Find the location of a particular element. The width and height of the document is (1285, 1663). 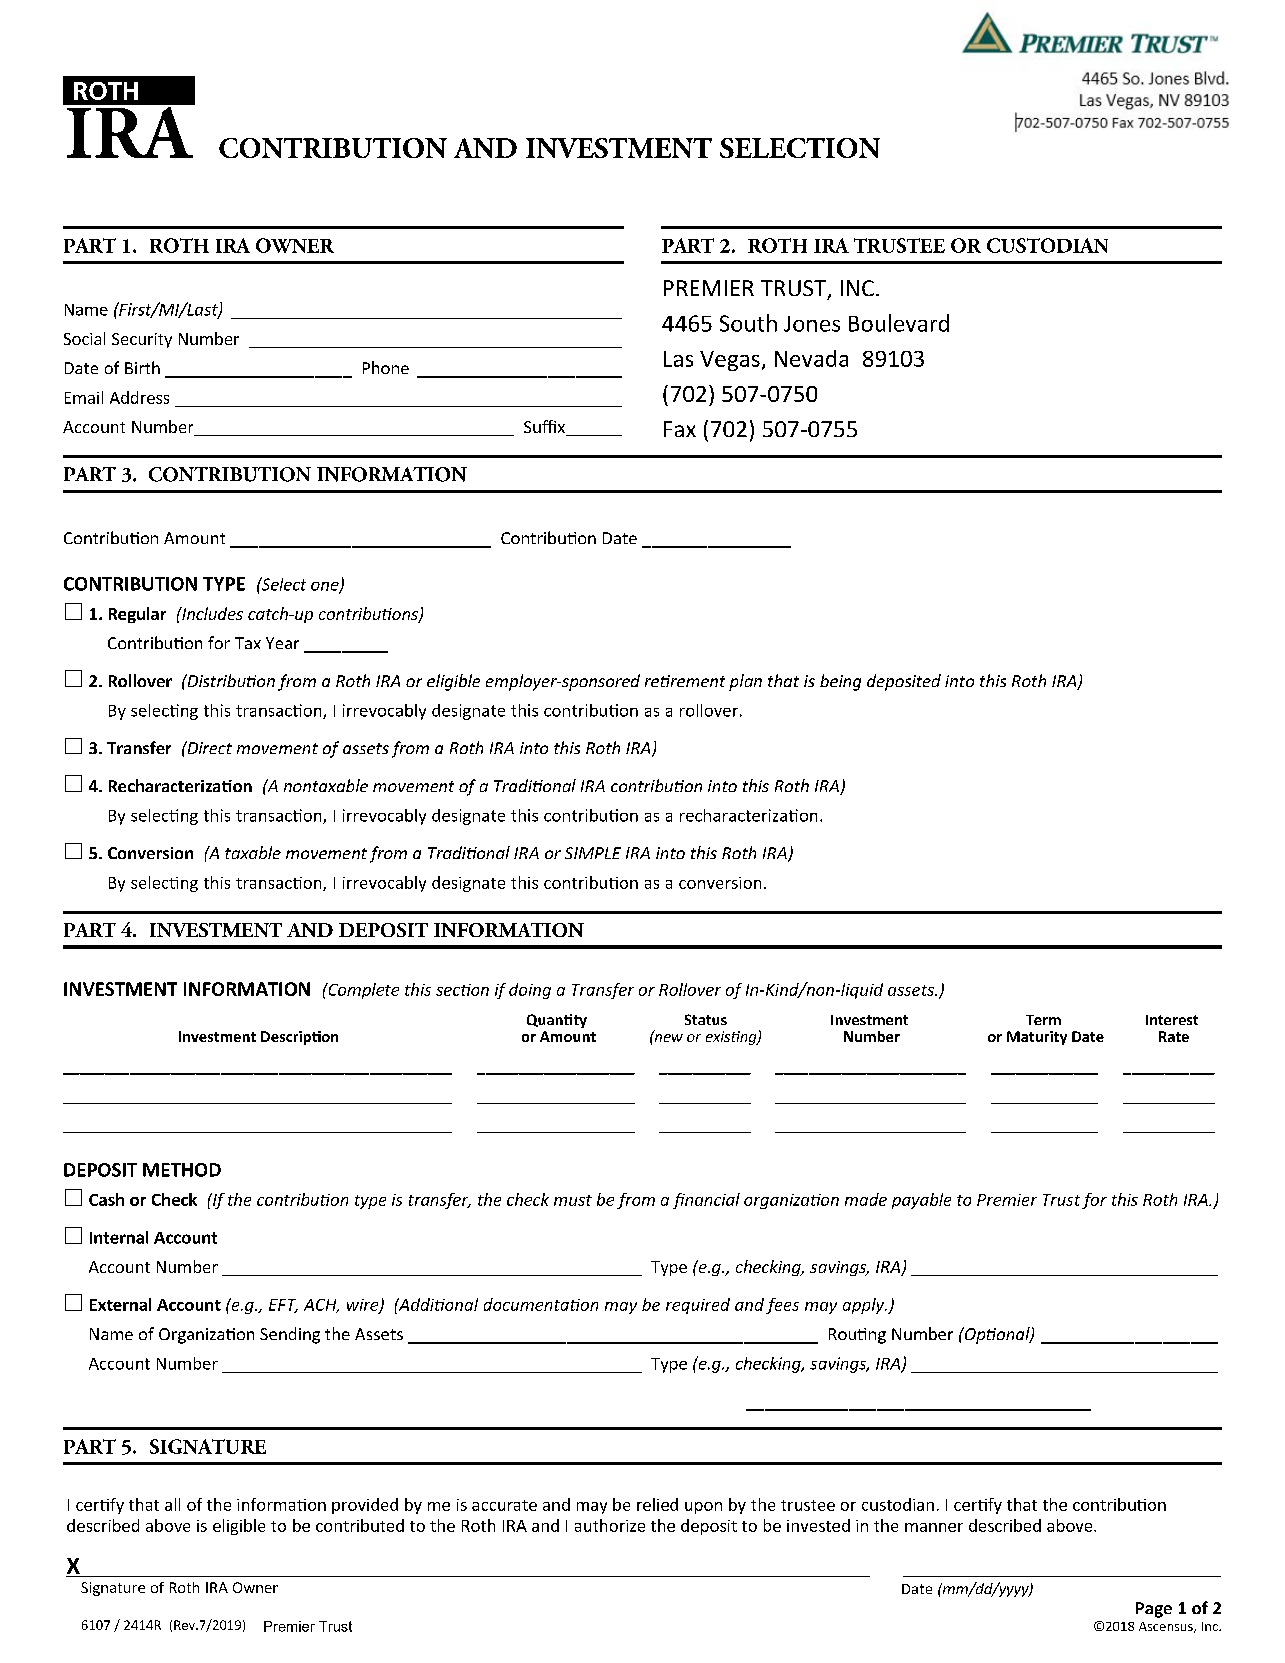

Description is located at coordinates (299, 1038).
